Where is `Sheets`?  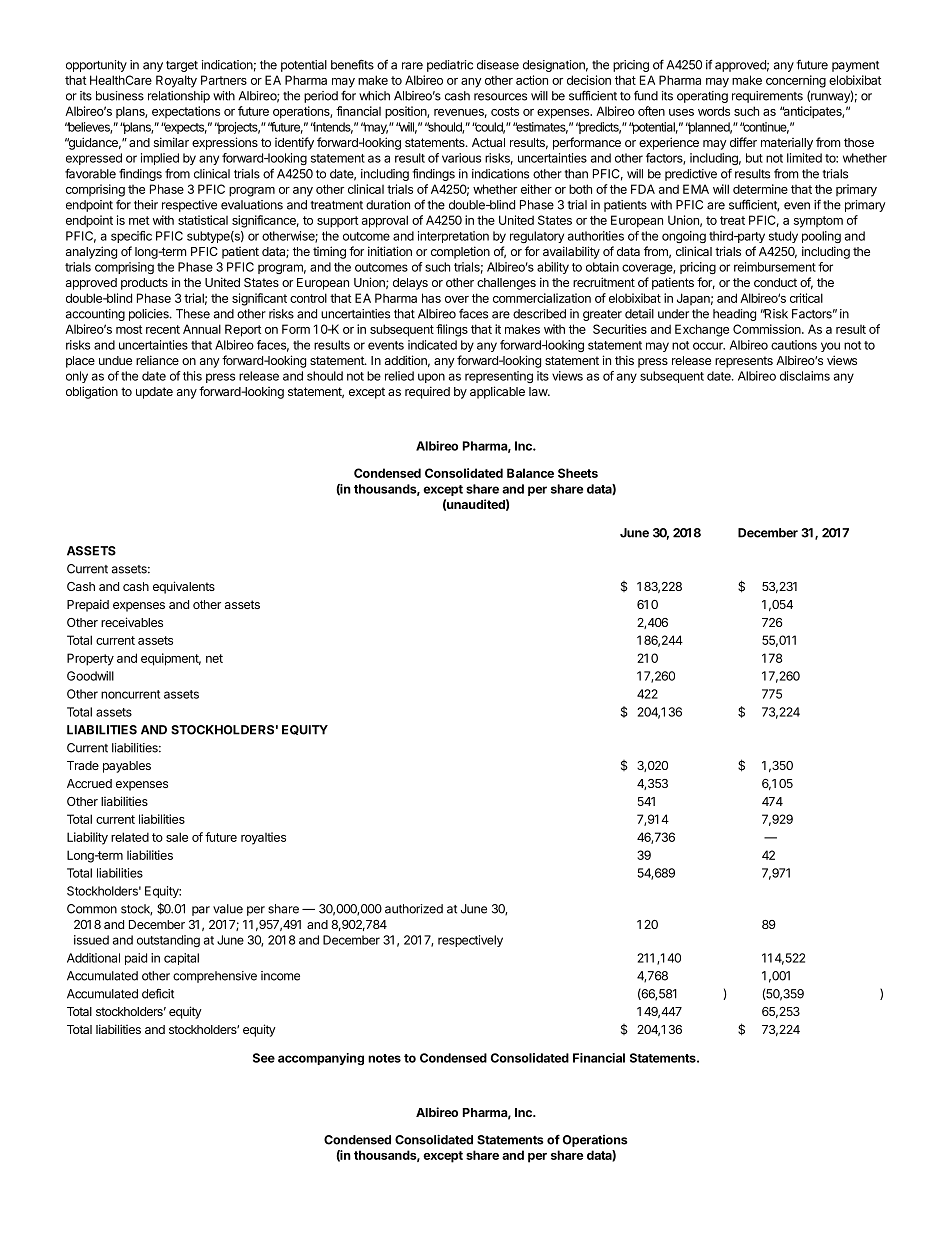 Sheets is located at coordinates (578, 473).
